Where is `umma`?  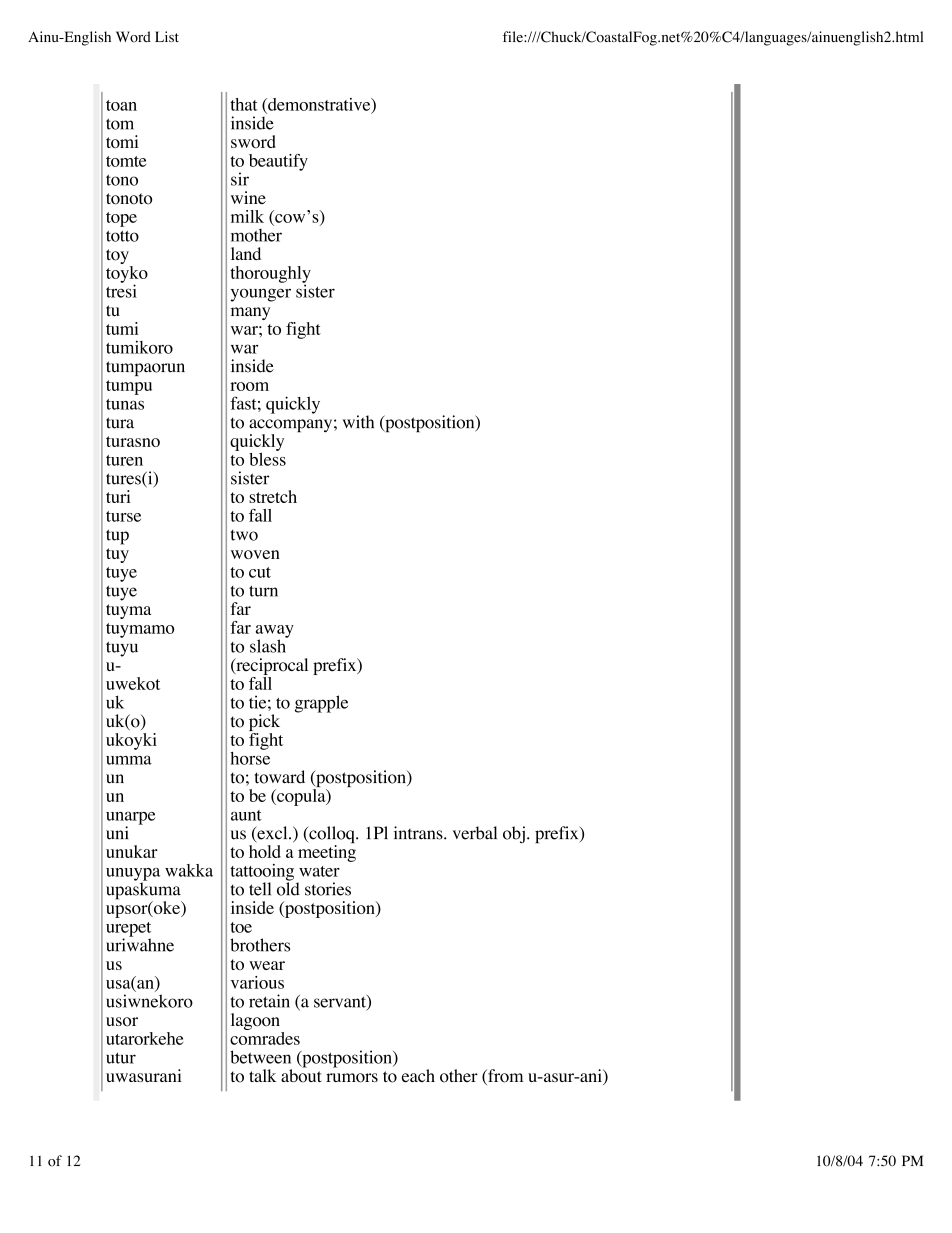 umma is located at coordinates (129, 760).
